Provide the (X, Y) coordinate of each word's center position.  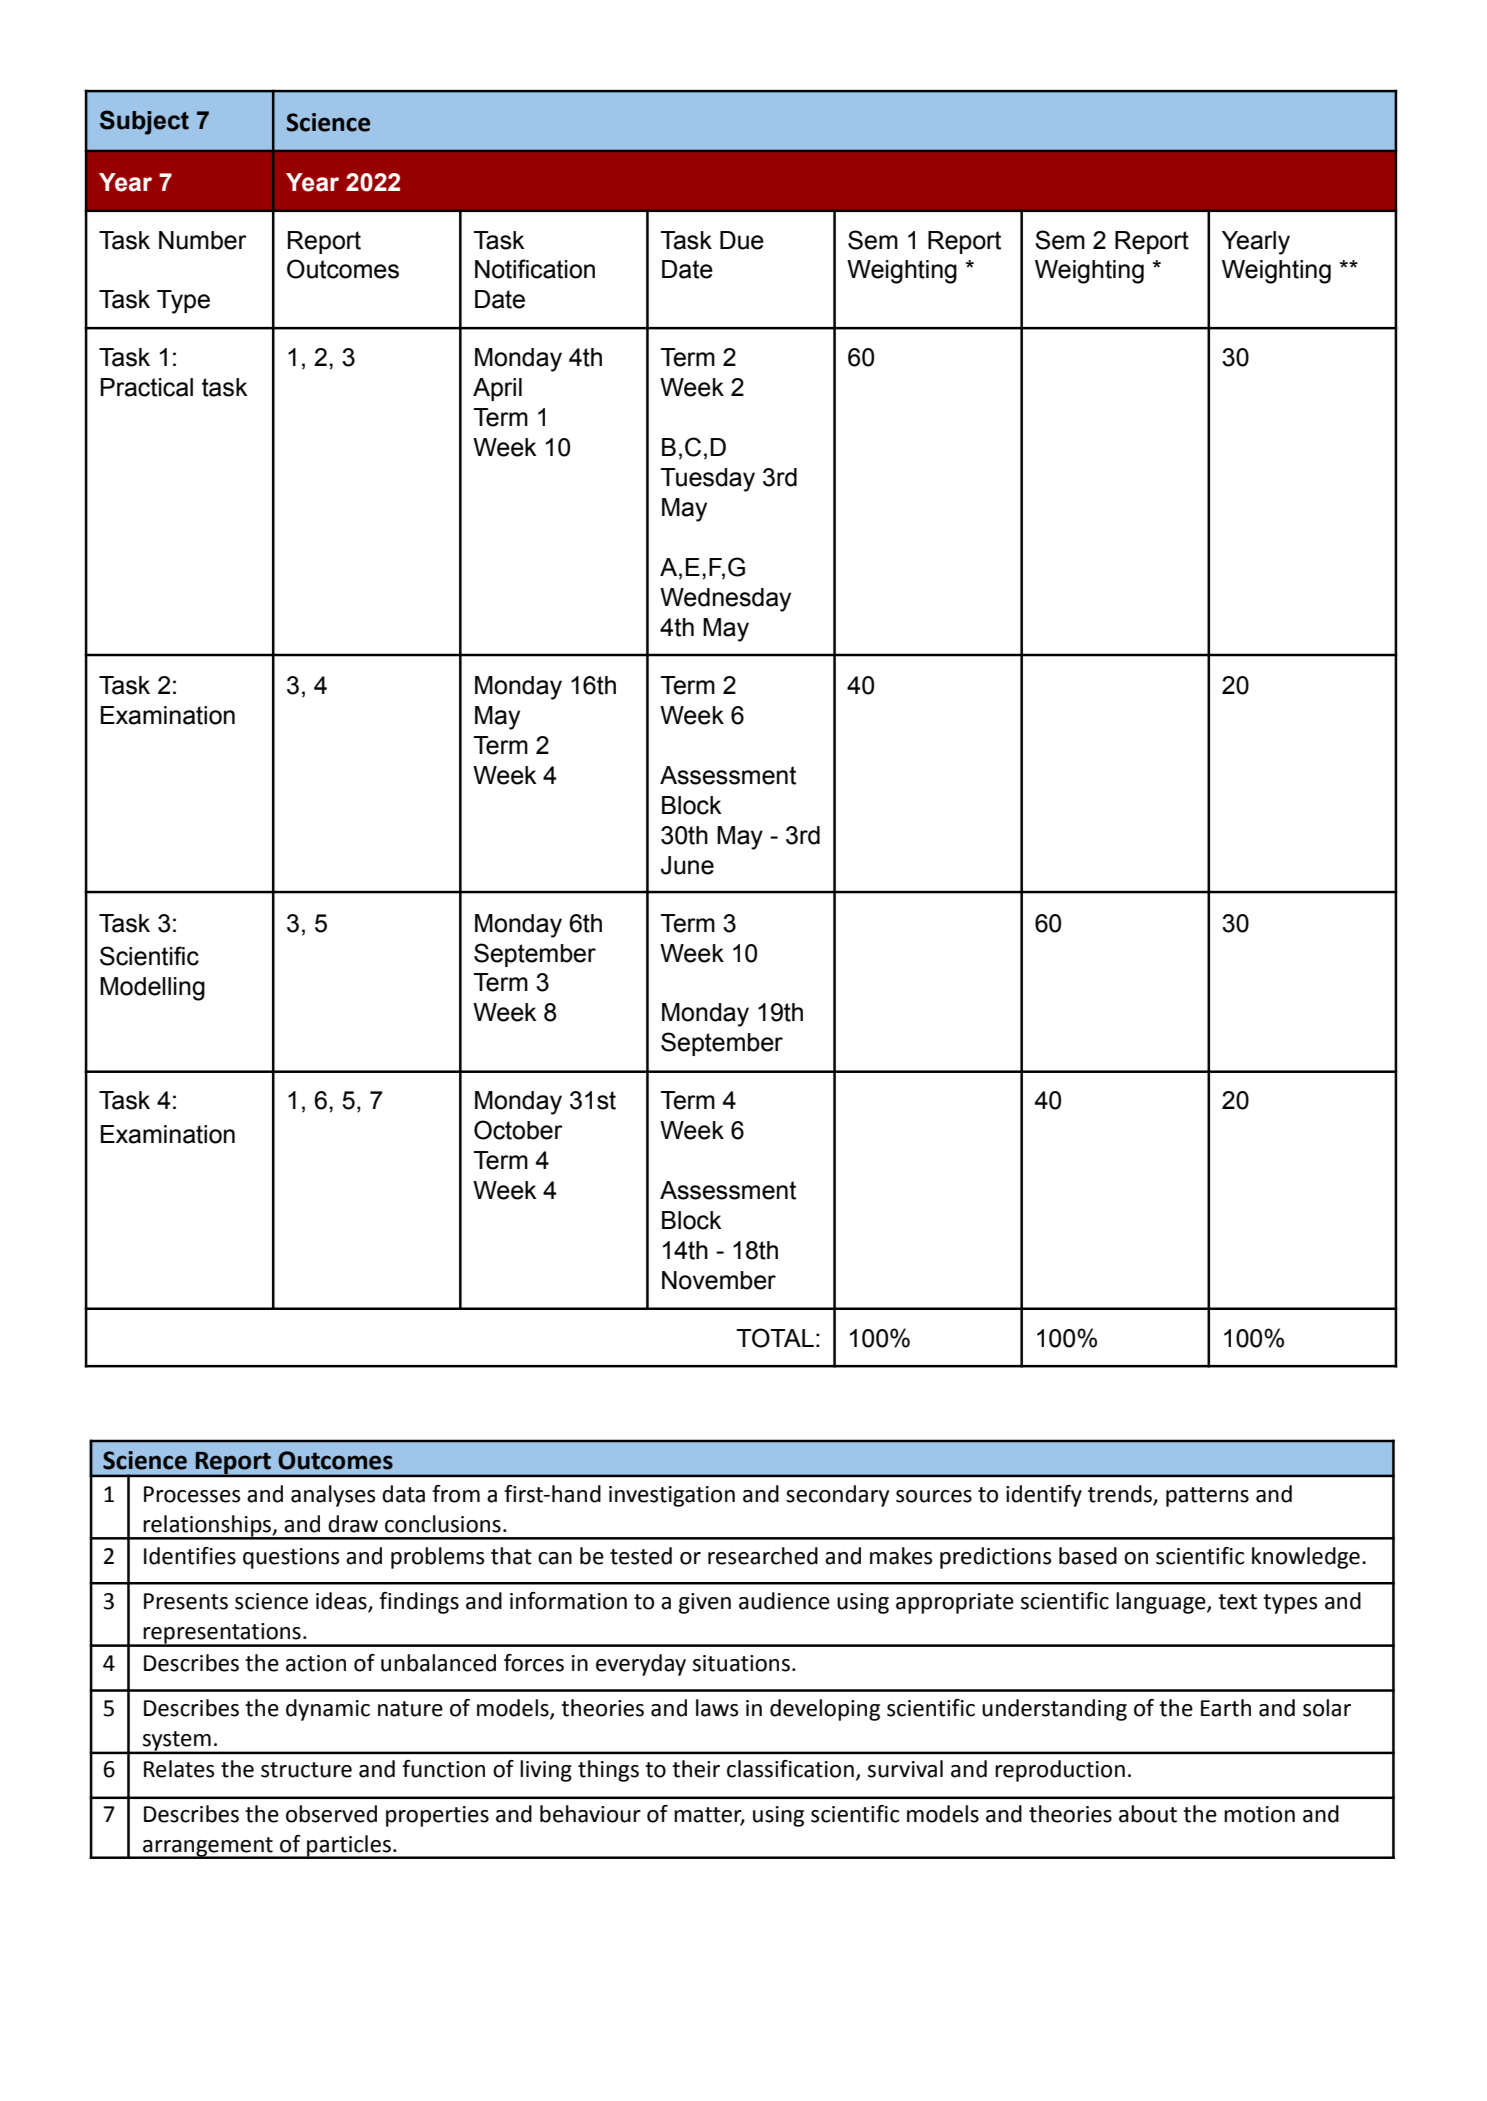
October (518, 1130)
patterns (1207, 1497)
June (687, 865)
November (719, 1280)
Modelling (152, 989)
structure (306, 1770)
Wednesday (725, 600)
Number (203, 240)
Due (742, 240)
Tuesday (707, 480)
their (696, 1769)
